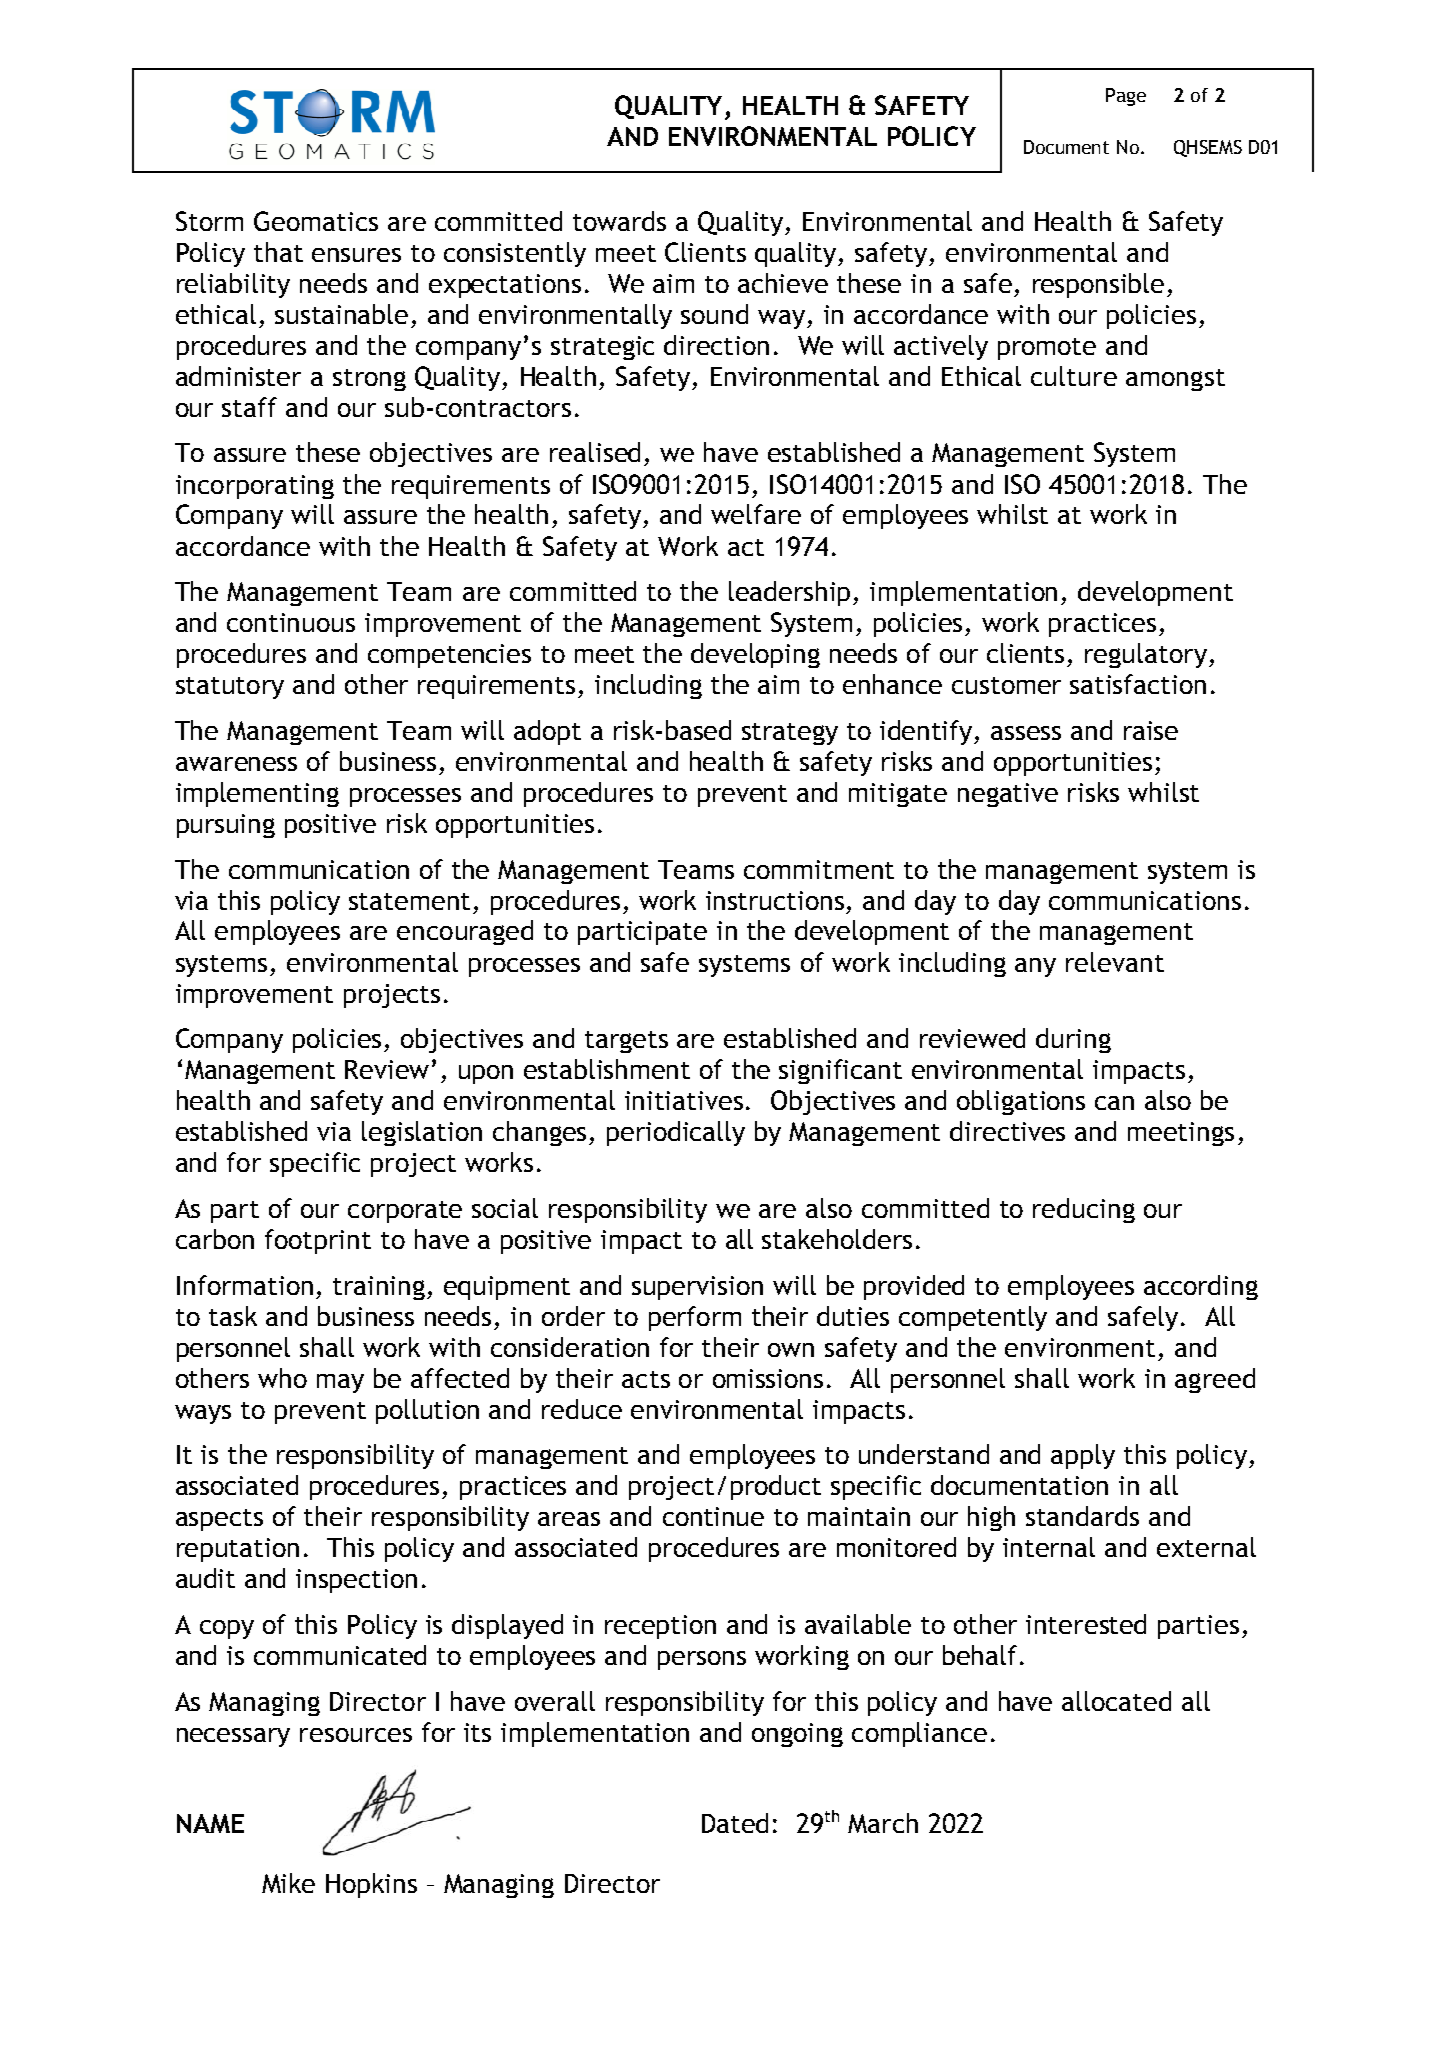  I want to click on allocated, so click(1116, 1701).
